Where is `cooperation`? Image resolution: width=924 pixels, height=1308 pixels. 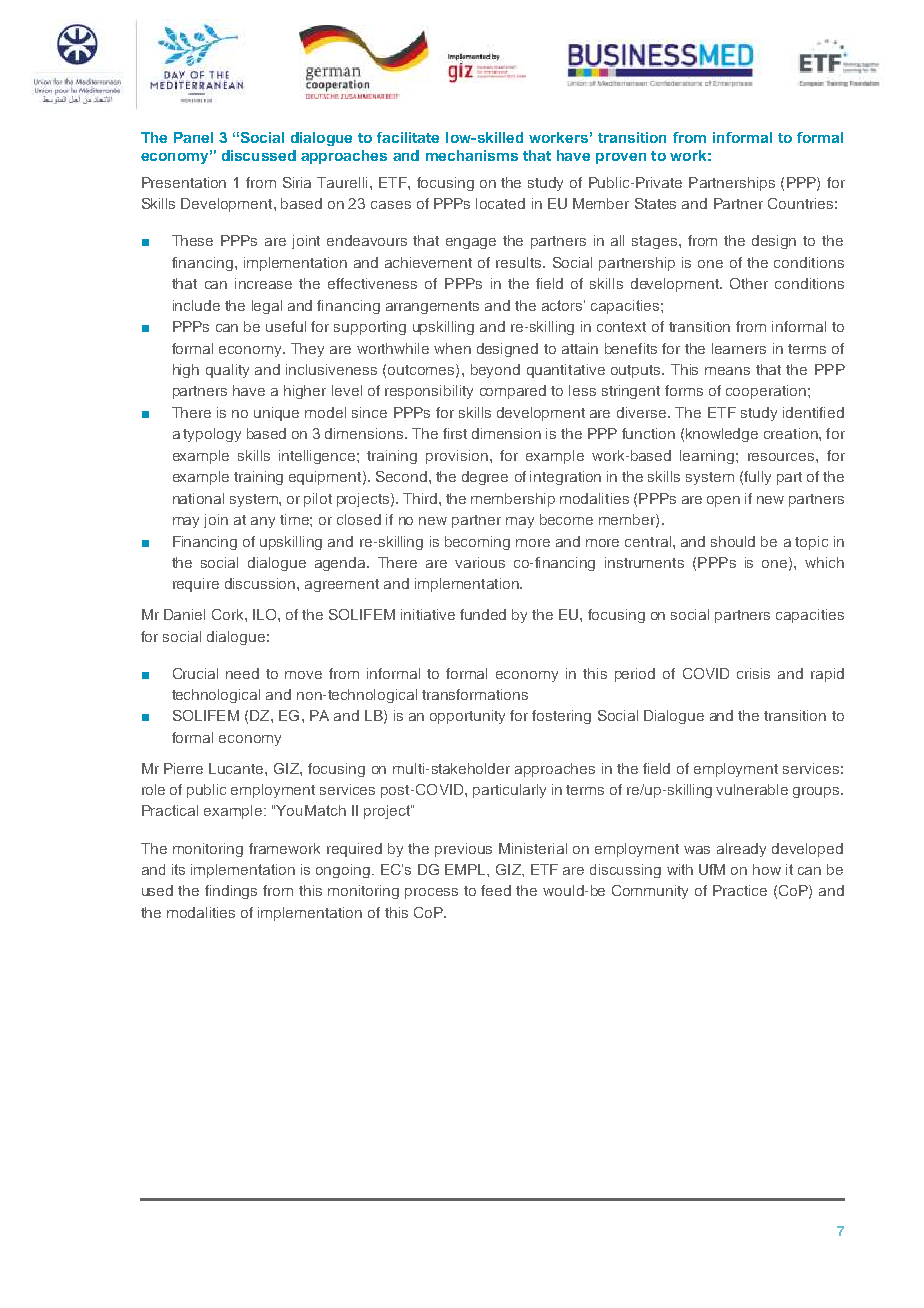
cooperation is located at coordinates (766, 392).
